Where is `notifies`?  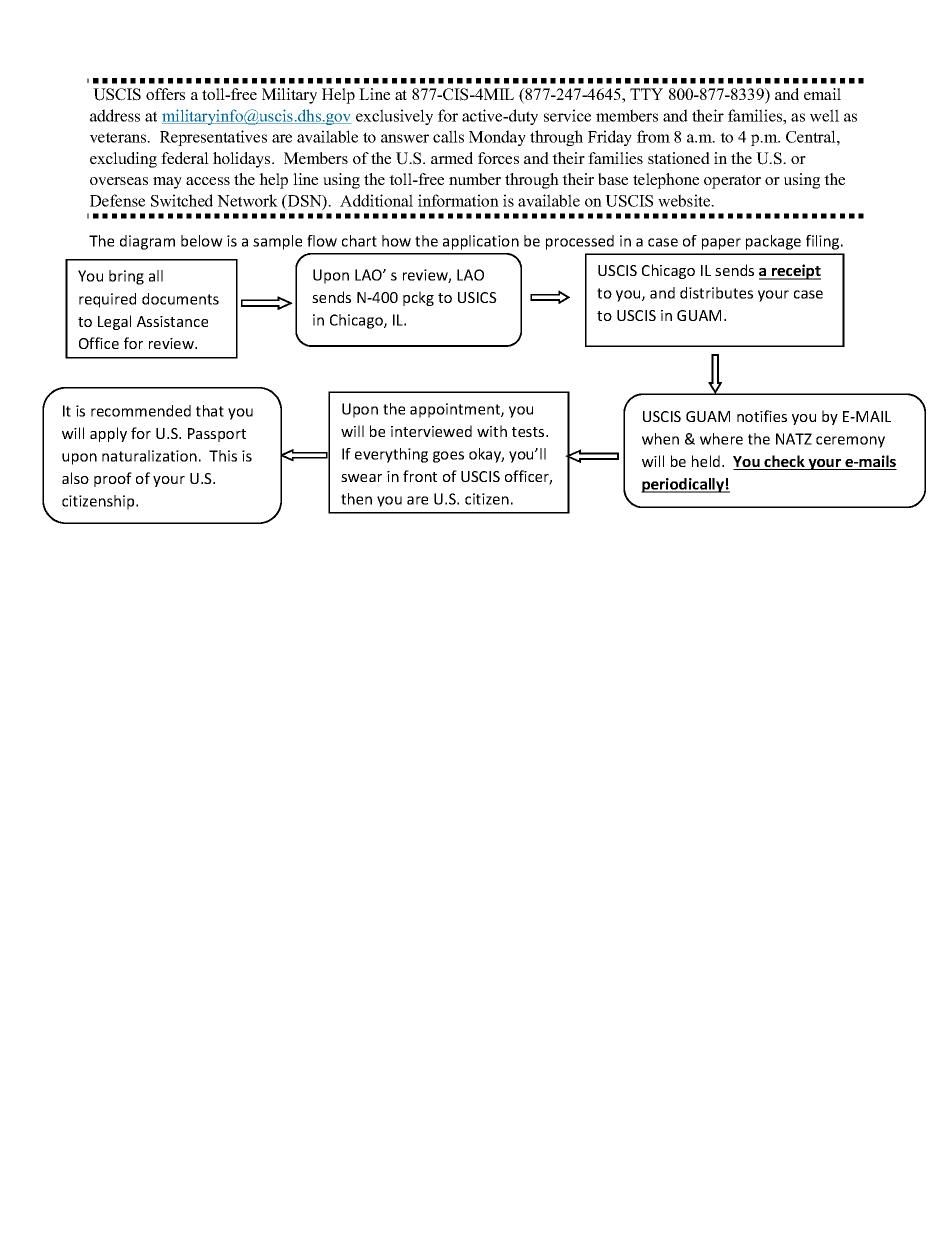
notifies is located at coordinates (762, 416).
